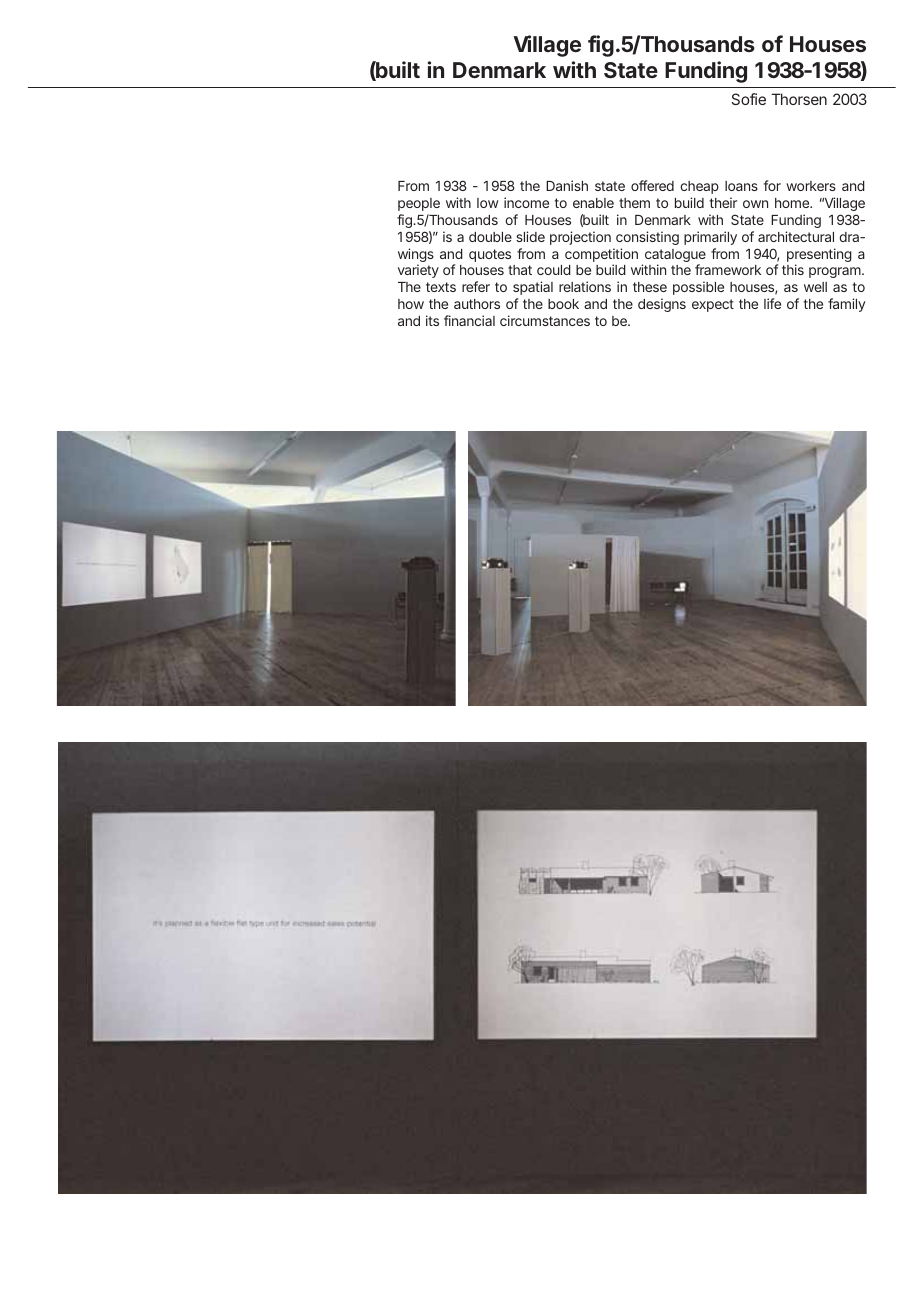 The height and width of the screenshot is (1308, 924). What do you see at coordinates (811, 186) in the screenshot?
I see `workers` at bounding box center [811, 186].
